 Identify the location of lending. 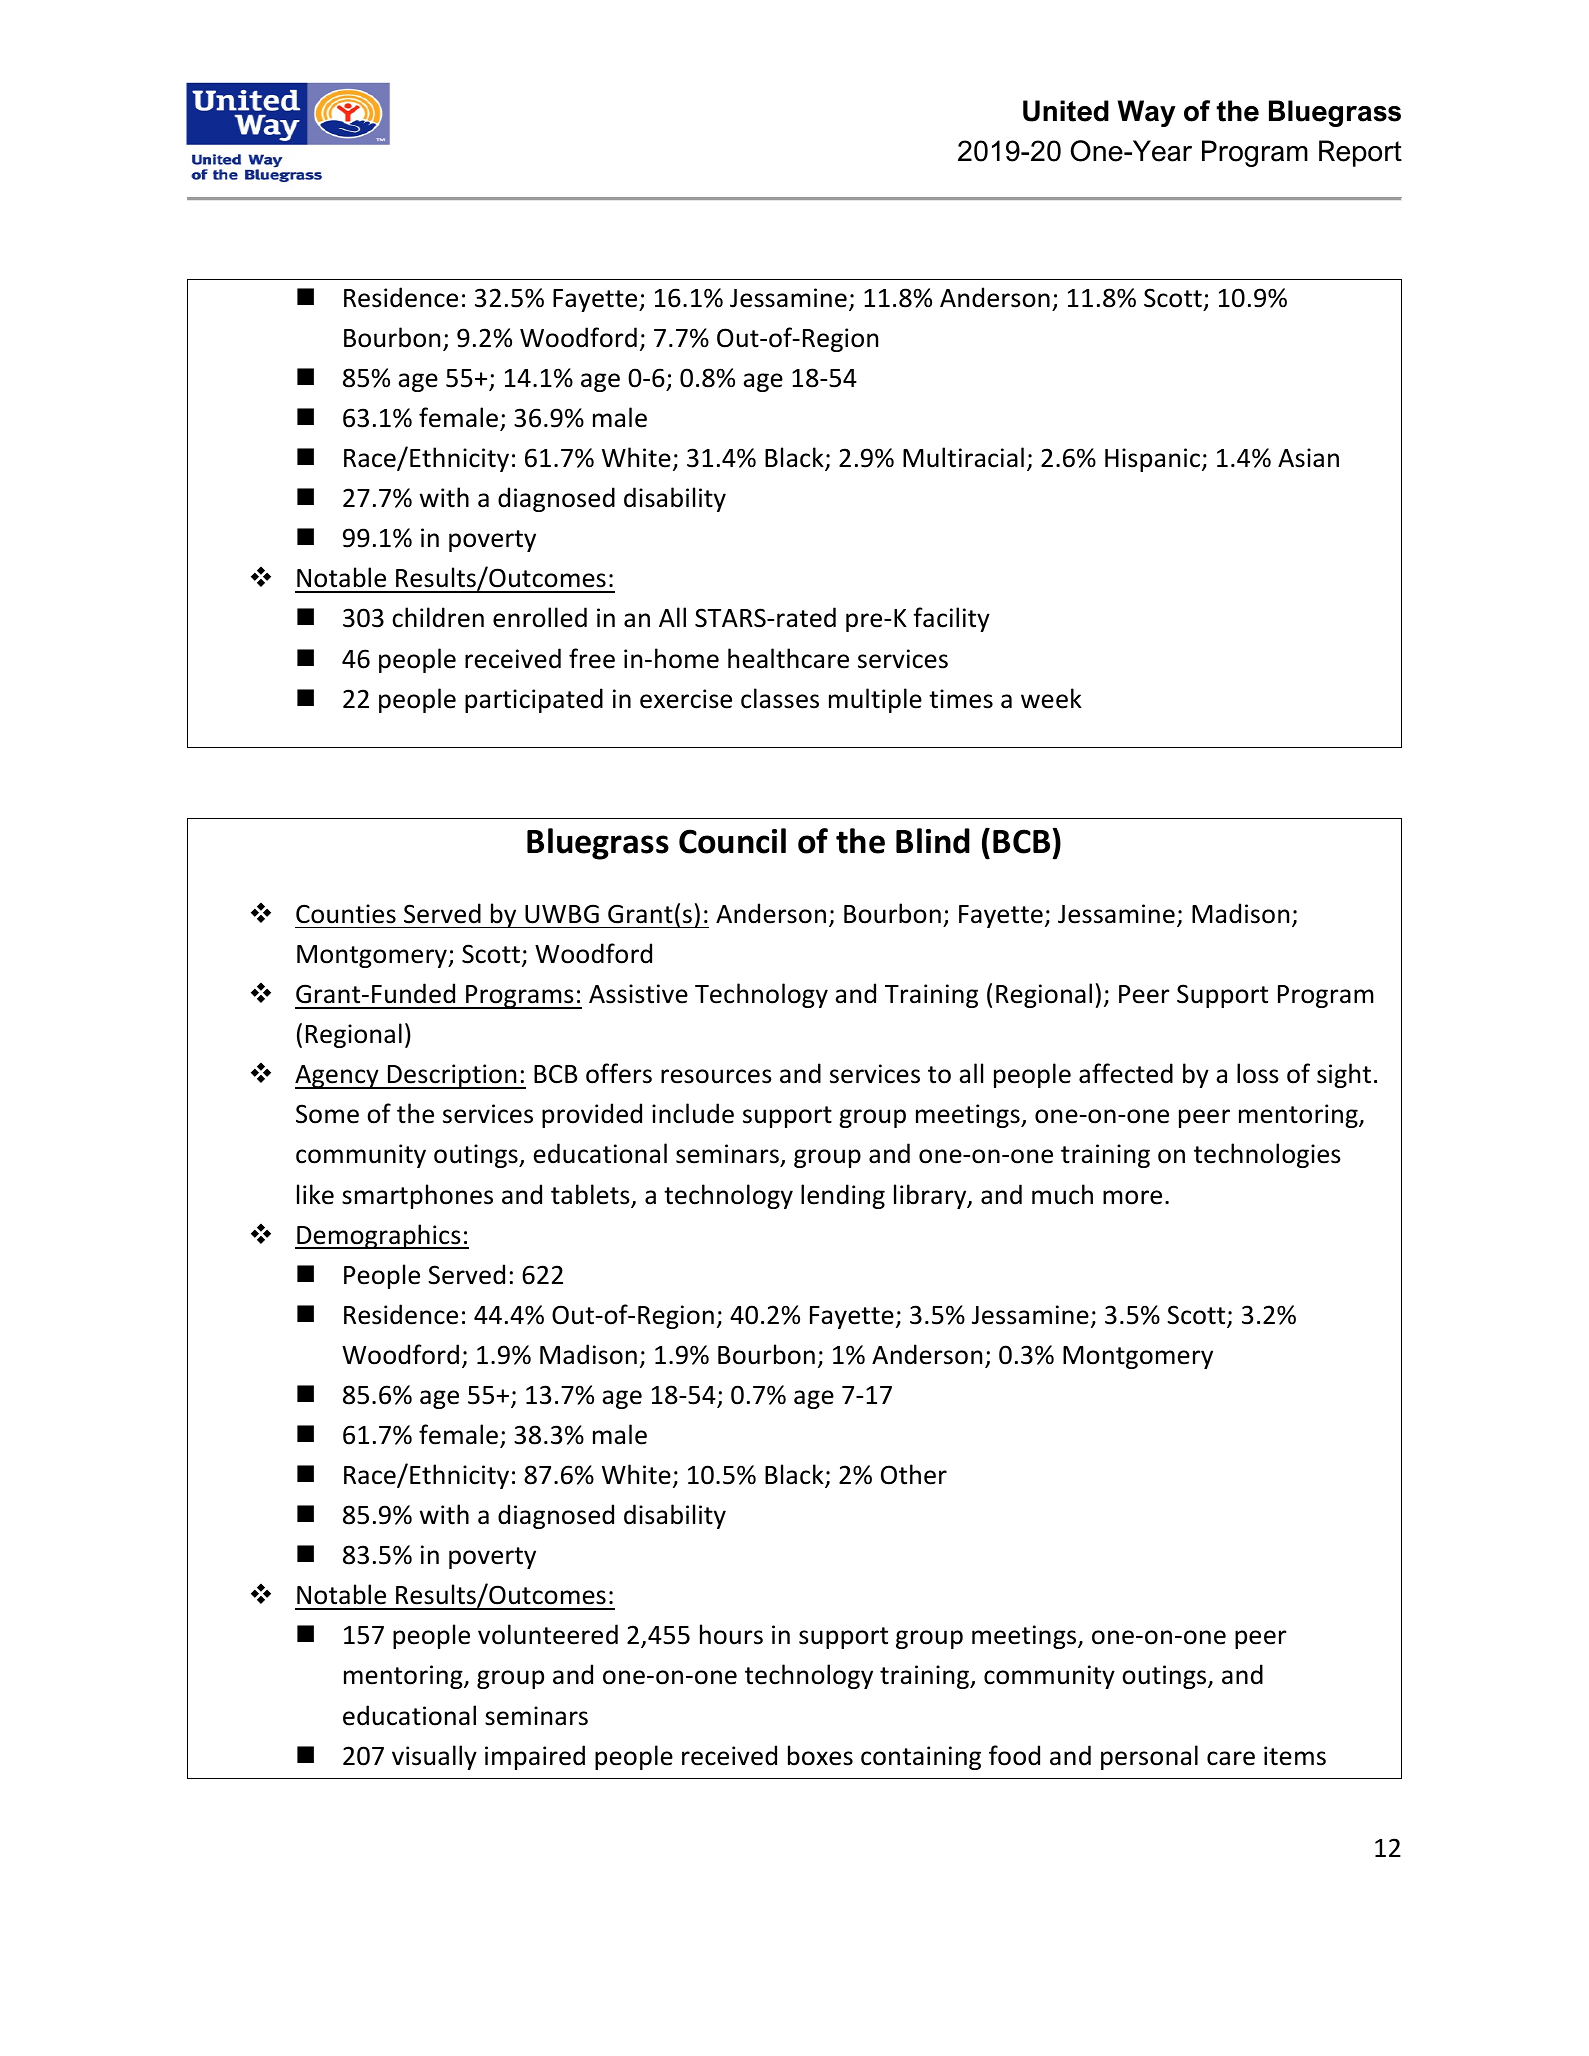
(843, 1196).
